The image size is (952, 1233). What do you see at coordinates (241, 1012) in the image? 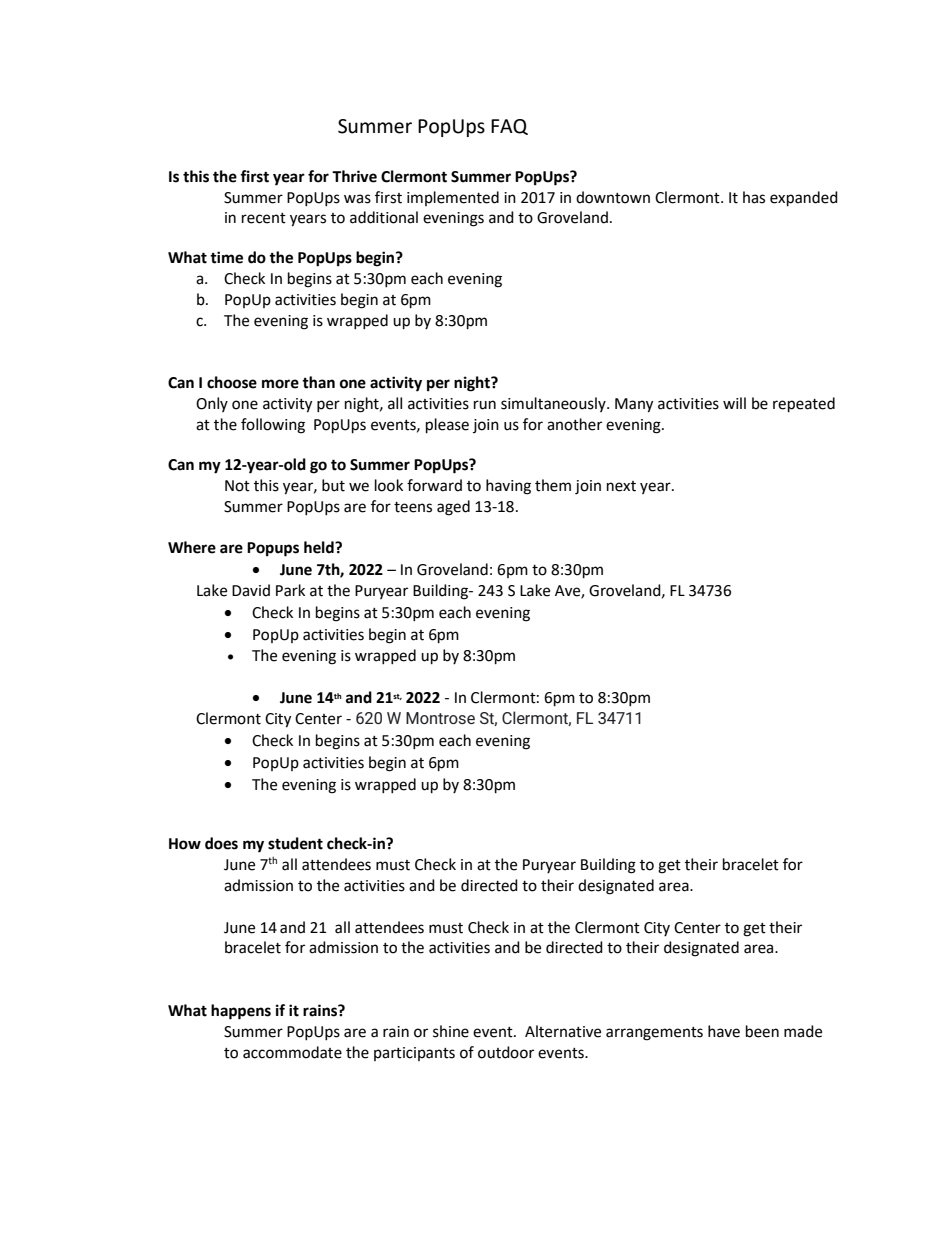
I see `happens` at bounding box center [241, 1012].
